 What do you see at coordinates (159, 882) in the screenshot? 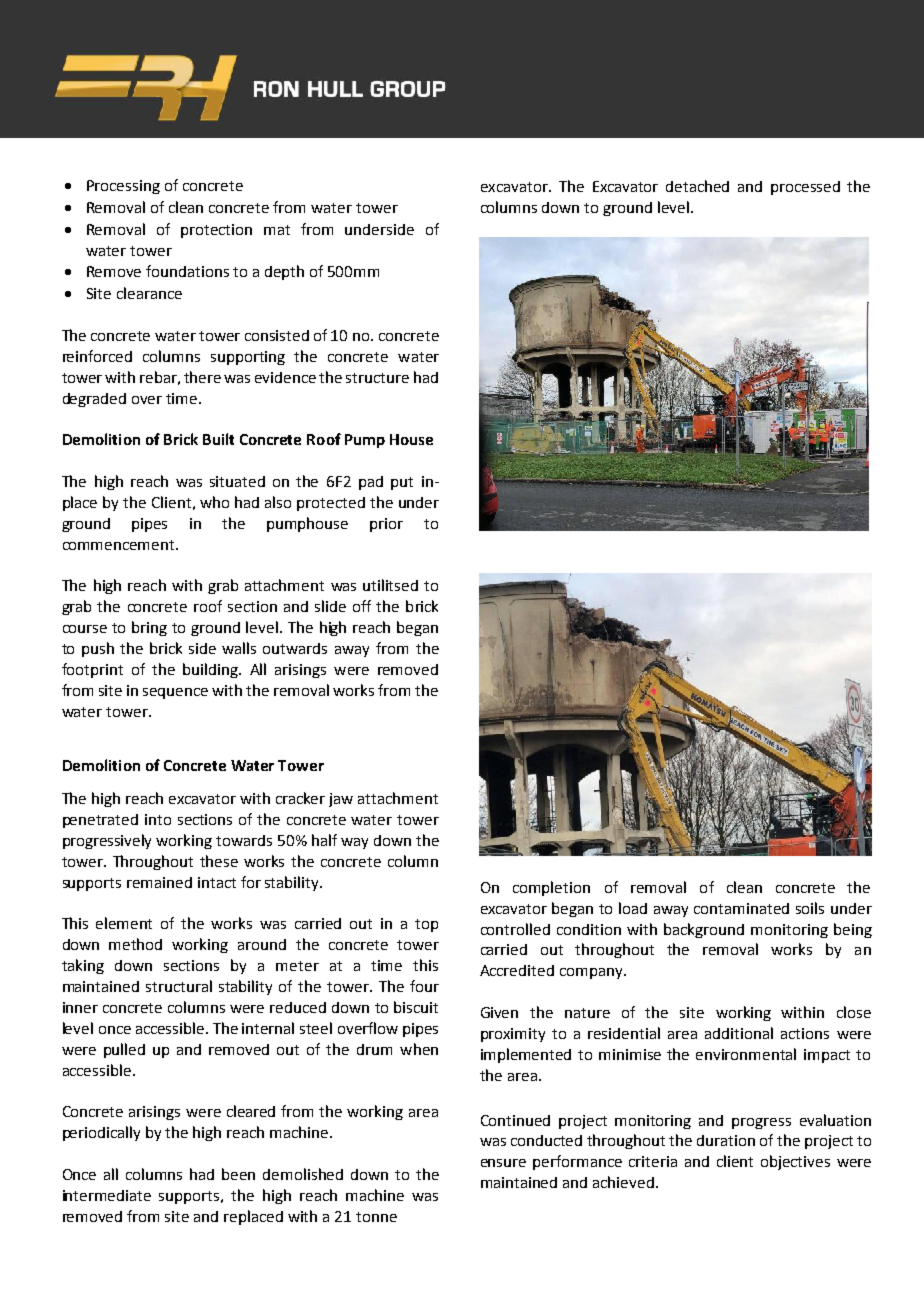
I see `remained` at bounding box center [159, 882].
